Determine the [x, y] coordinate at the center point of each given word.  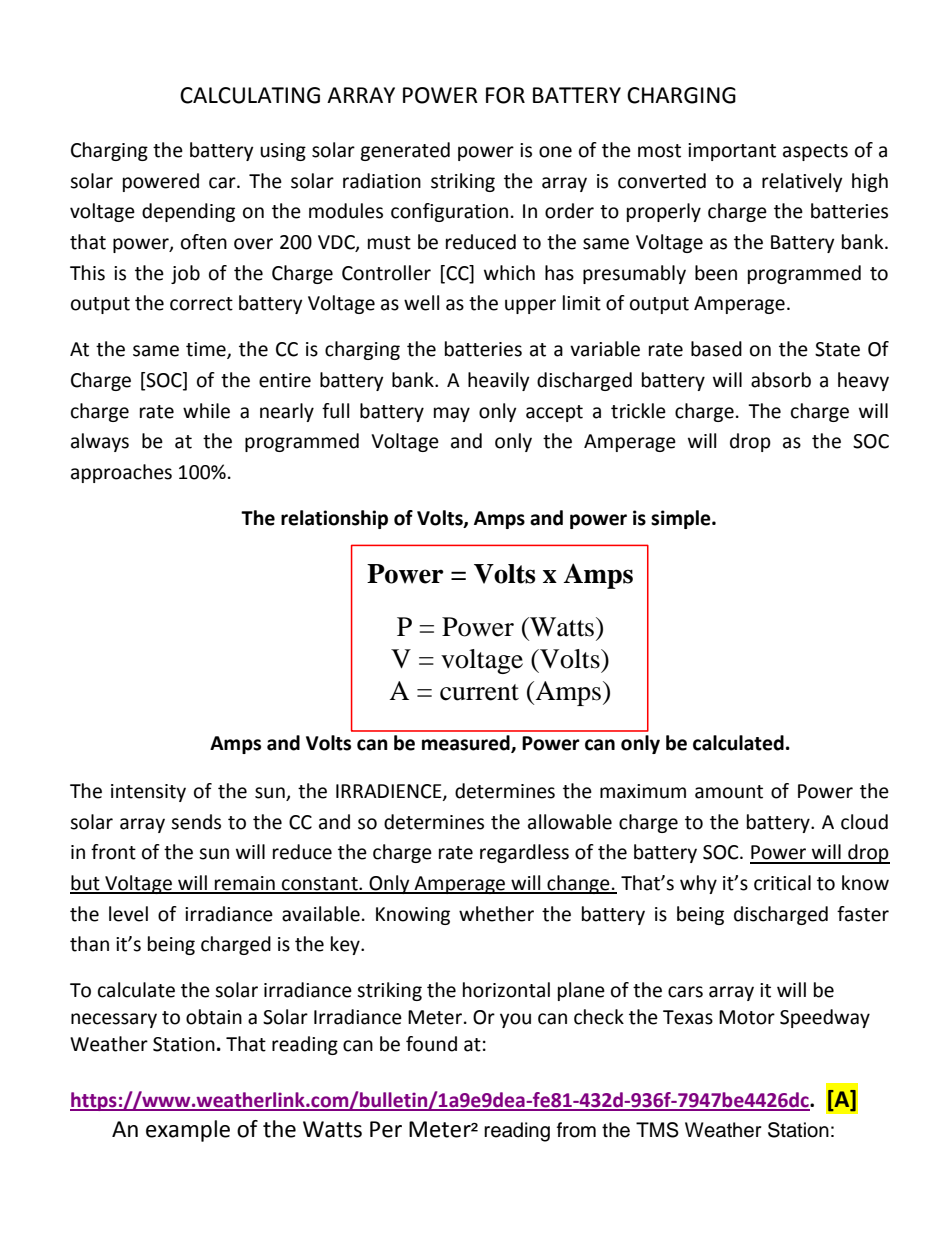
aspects [815, 152]
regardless [524, 853]
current [479, 692]
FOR [505, 95]
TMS [657, 1130]
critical [782, 883]
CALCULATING [250, 95]
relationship [334, 519]
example [188, 1131]
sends [196, 822]
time [207, 350]
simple [682, 519]
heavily [499, 381]
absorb [781, 380]
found [431, 1044]
